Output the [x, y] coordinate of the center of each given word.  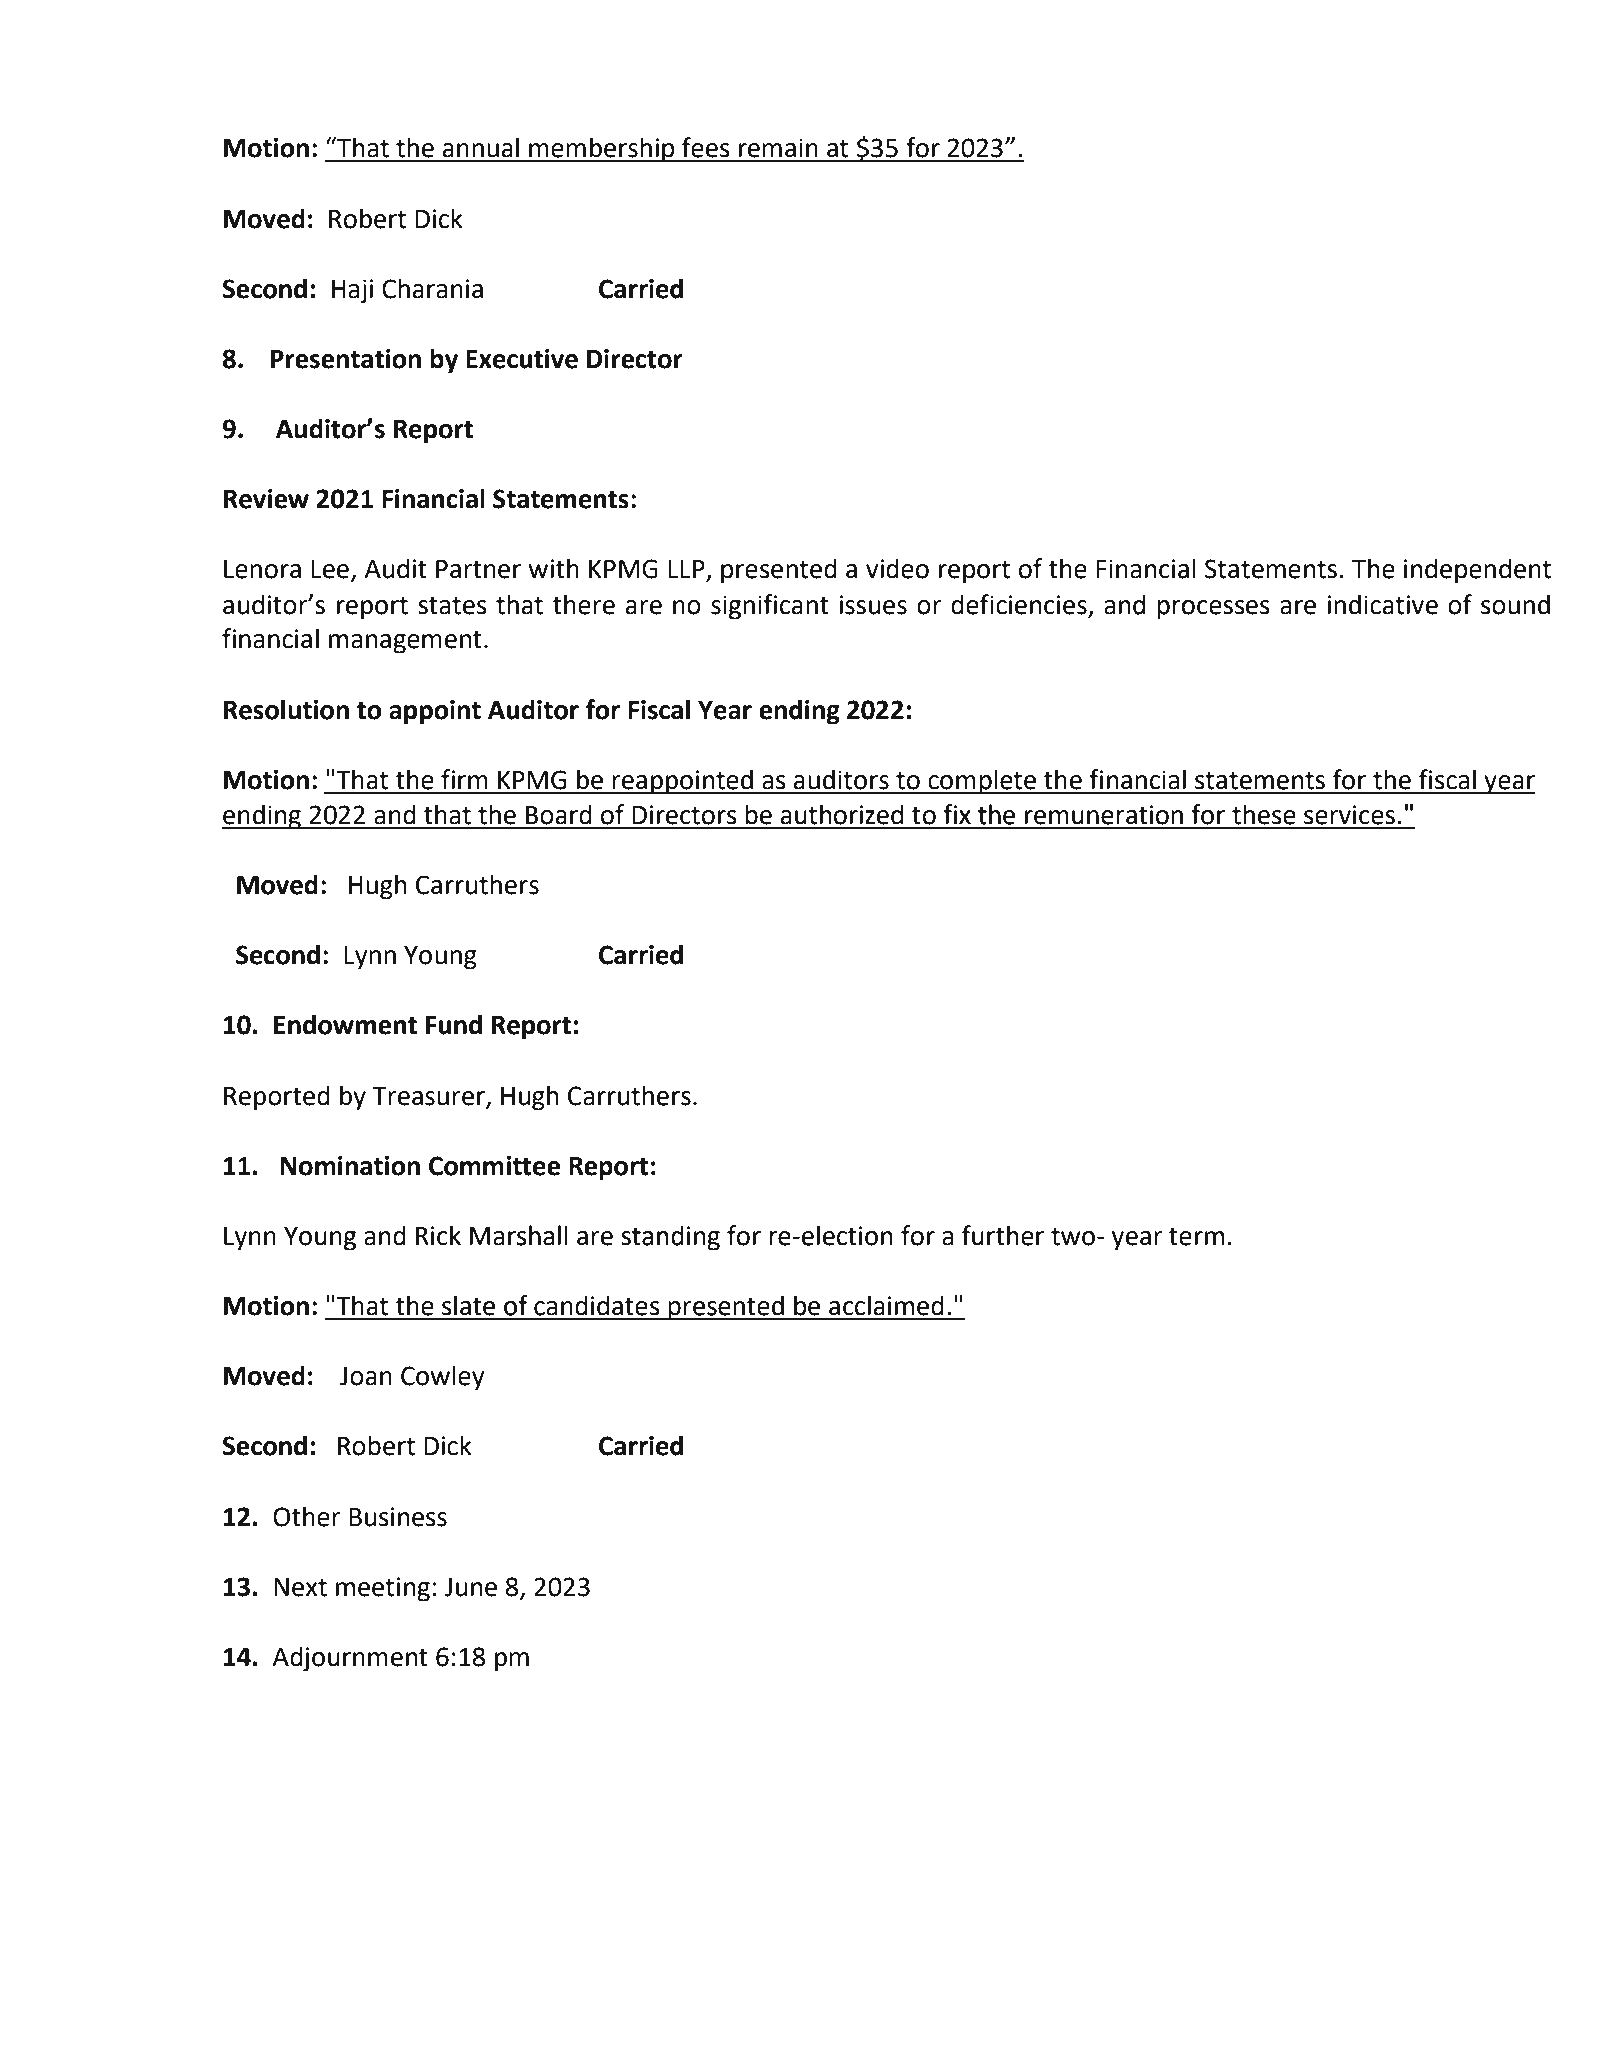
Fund [454, 1024]
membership [602, 150]
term [1196, 1237]
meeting [383, 1589]
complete [982, 782]
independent [1477, 571]
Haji [352, 291]
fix [957, 814]
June [470, 1587]
